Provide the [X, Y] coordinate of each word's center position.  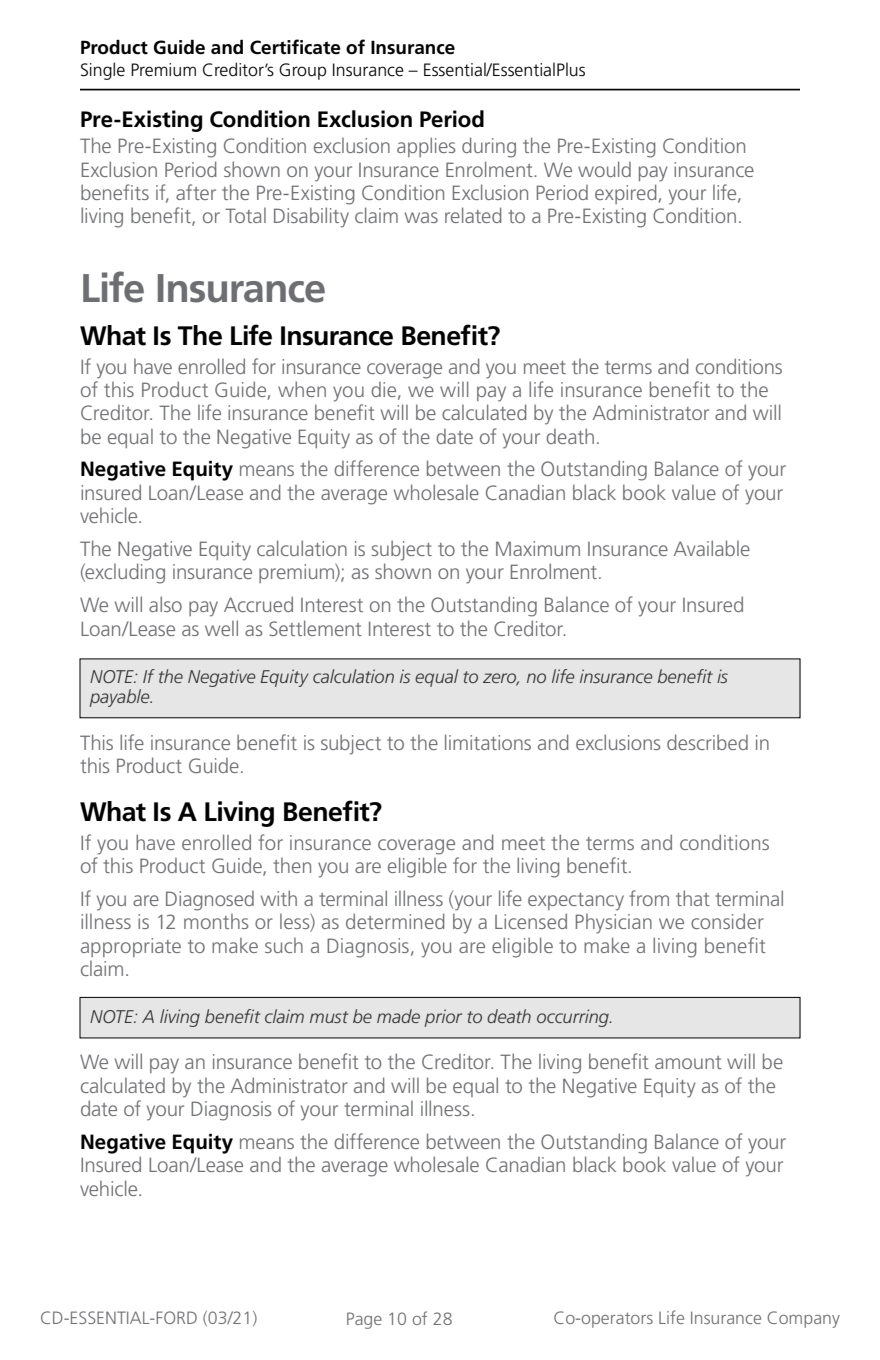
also [165, 604]
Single [103, 71]
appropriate [131, 947]
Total [245, 215]
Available [712, 548]
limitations [488, 742]
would [604, 169]
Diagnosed [210, 901]
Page [364, 1320]
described [707, 742]
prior [443, 1018]
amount [688, 1062]
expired [627, 194]
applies [426, 147]
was [421, 217]
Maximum [538, 548]
